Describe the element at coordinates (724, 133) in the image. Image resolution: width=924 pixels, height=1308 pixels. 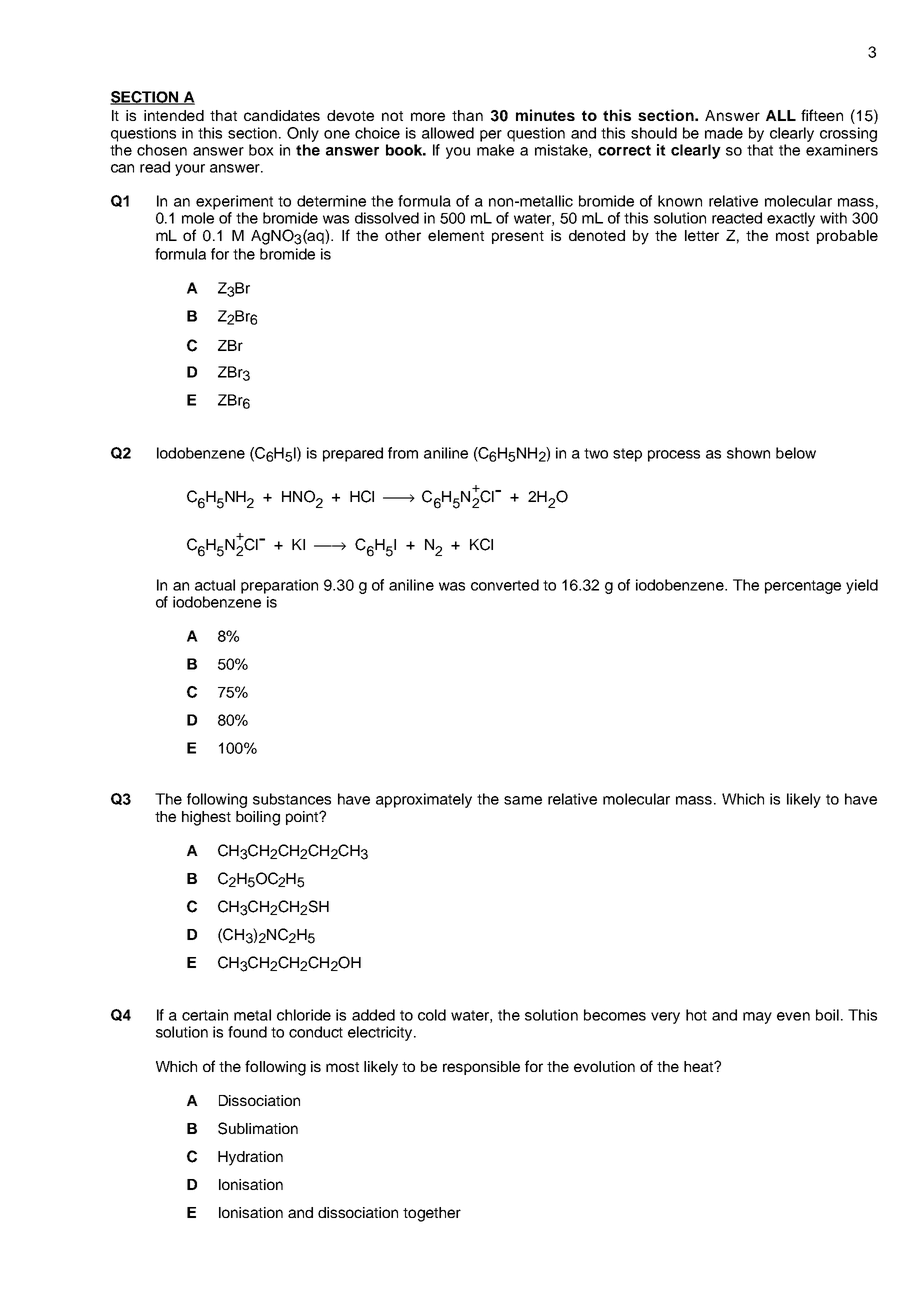
I see `made` at that location.
